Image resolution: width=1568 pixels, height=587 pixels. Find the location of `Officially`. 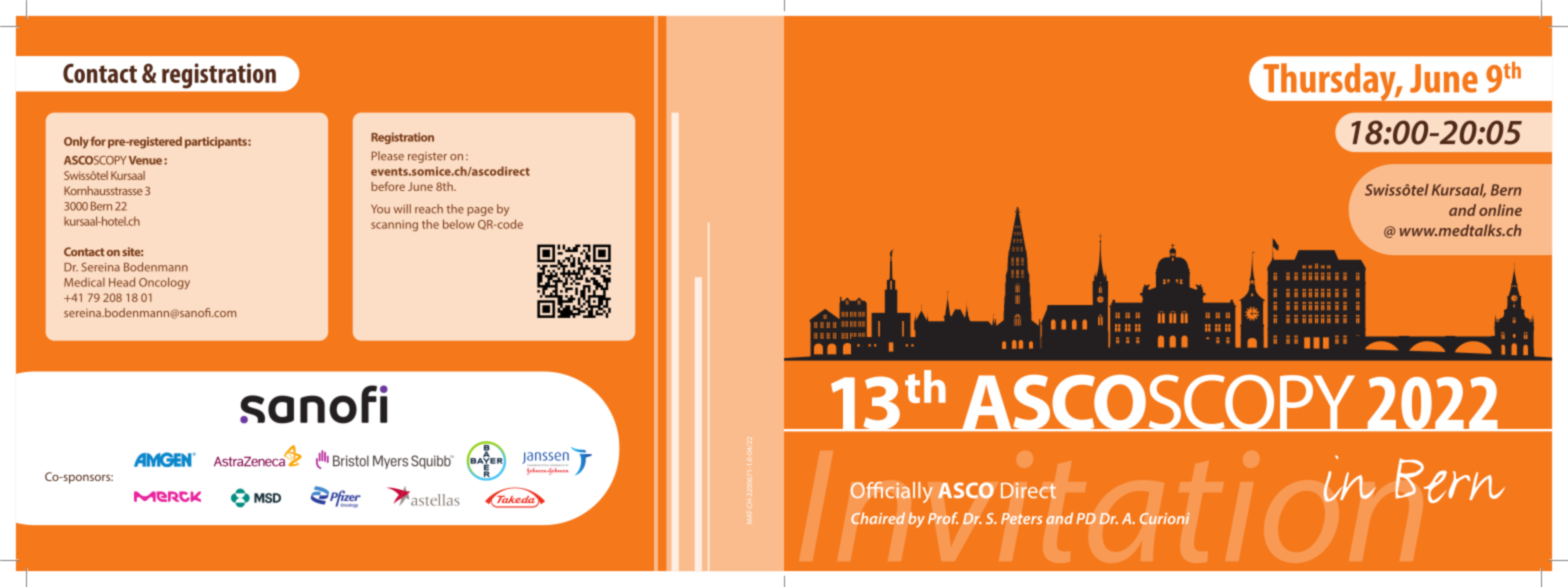

Officially is located at coordinates (891, 492).
